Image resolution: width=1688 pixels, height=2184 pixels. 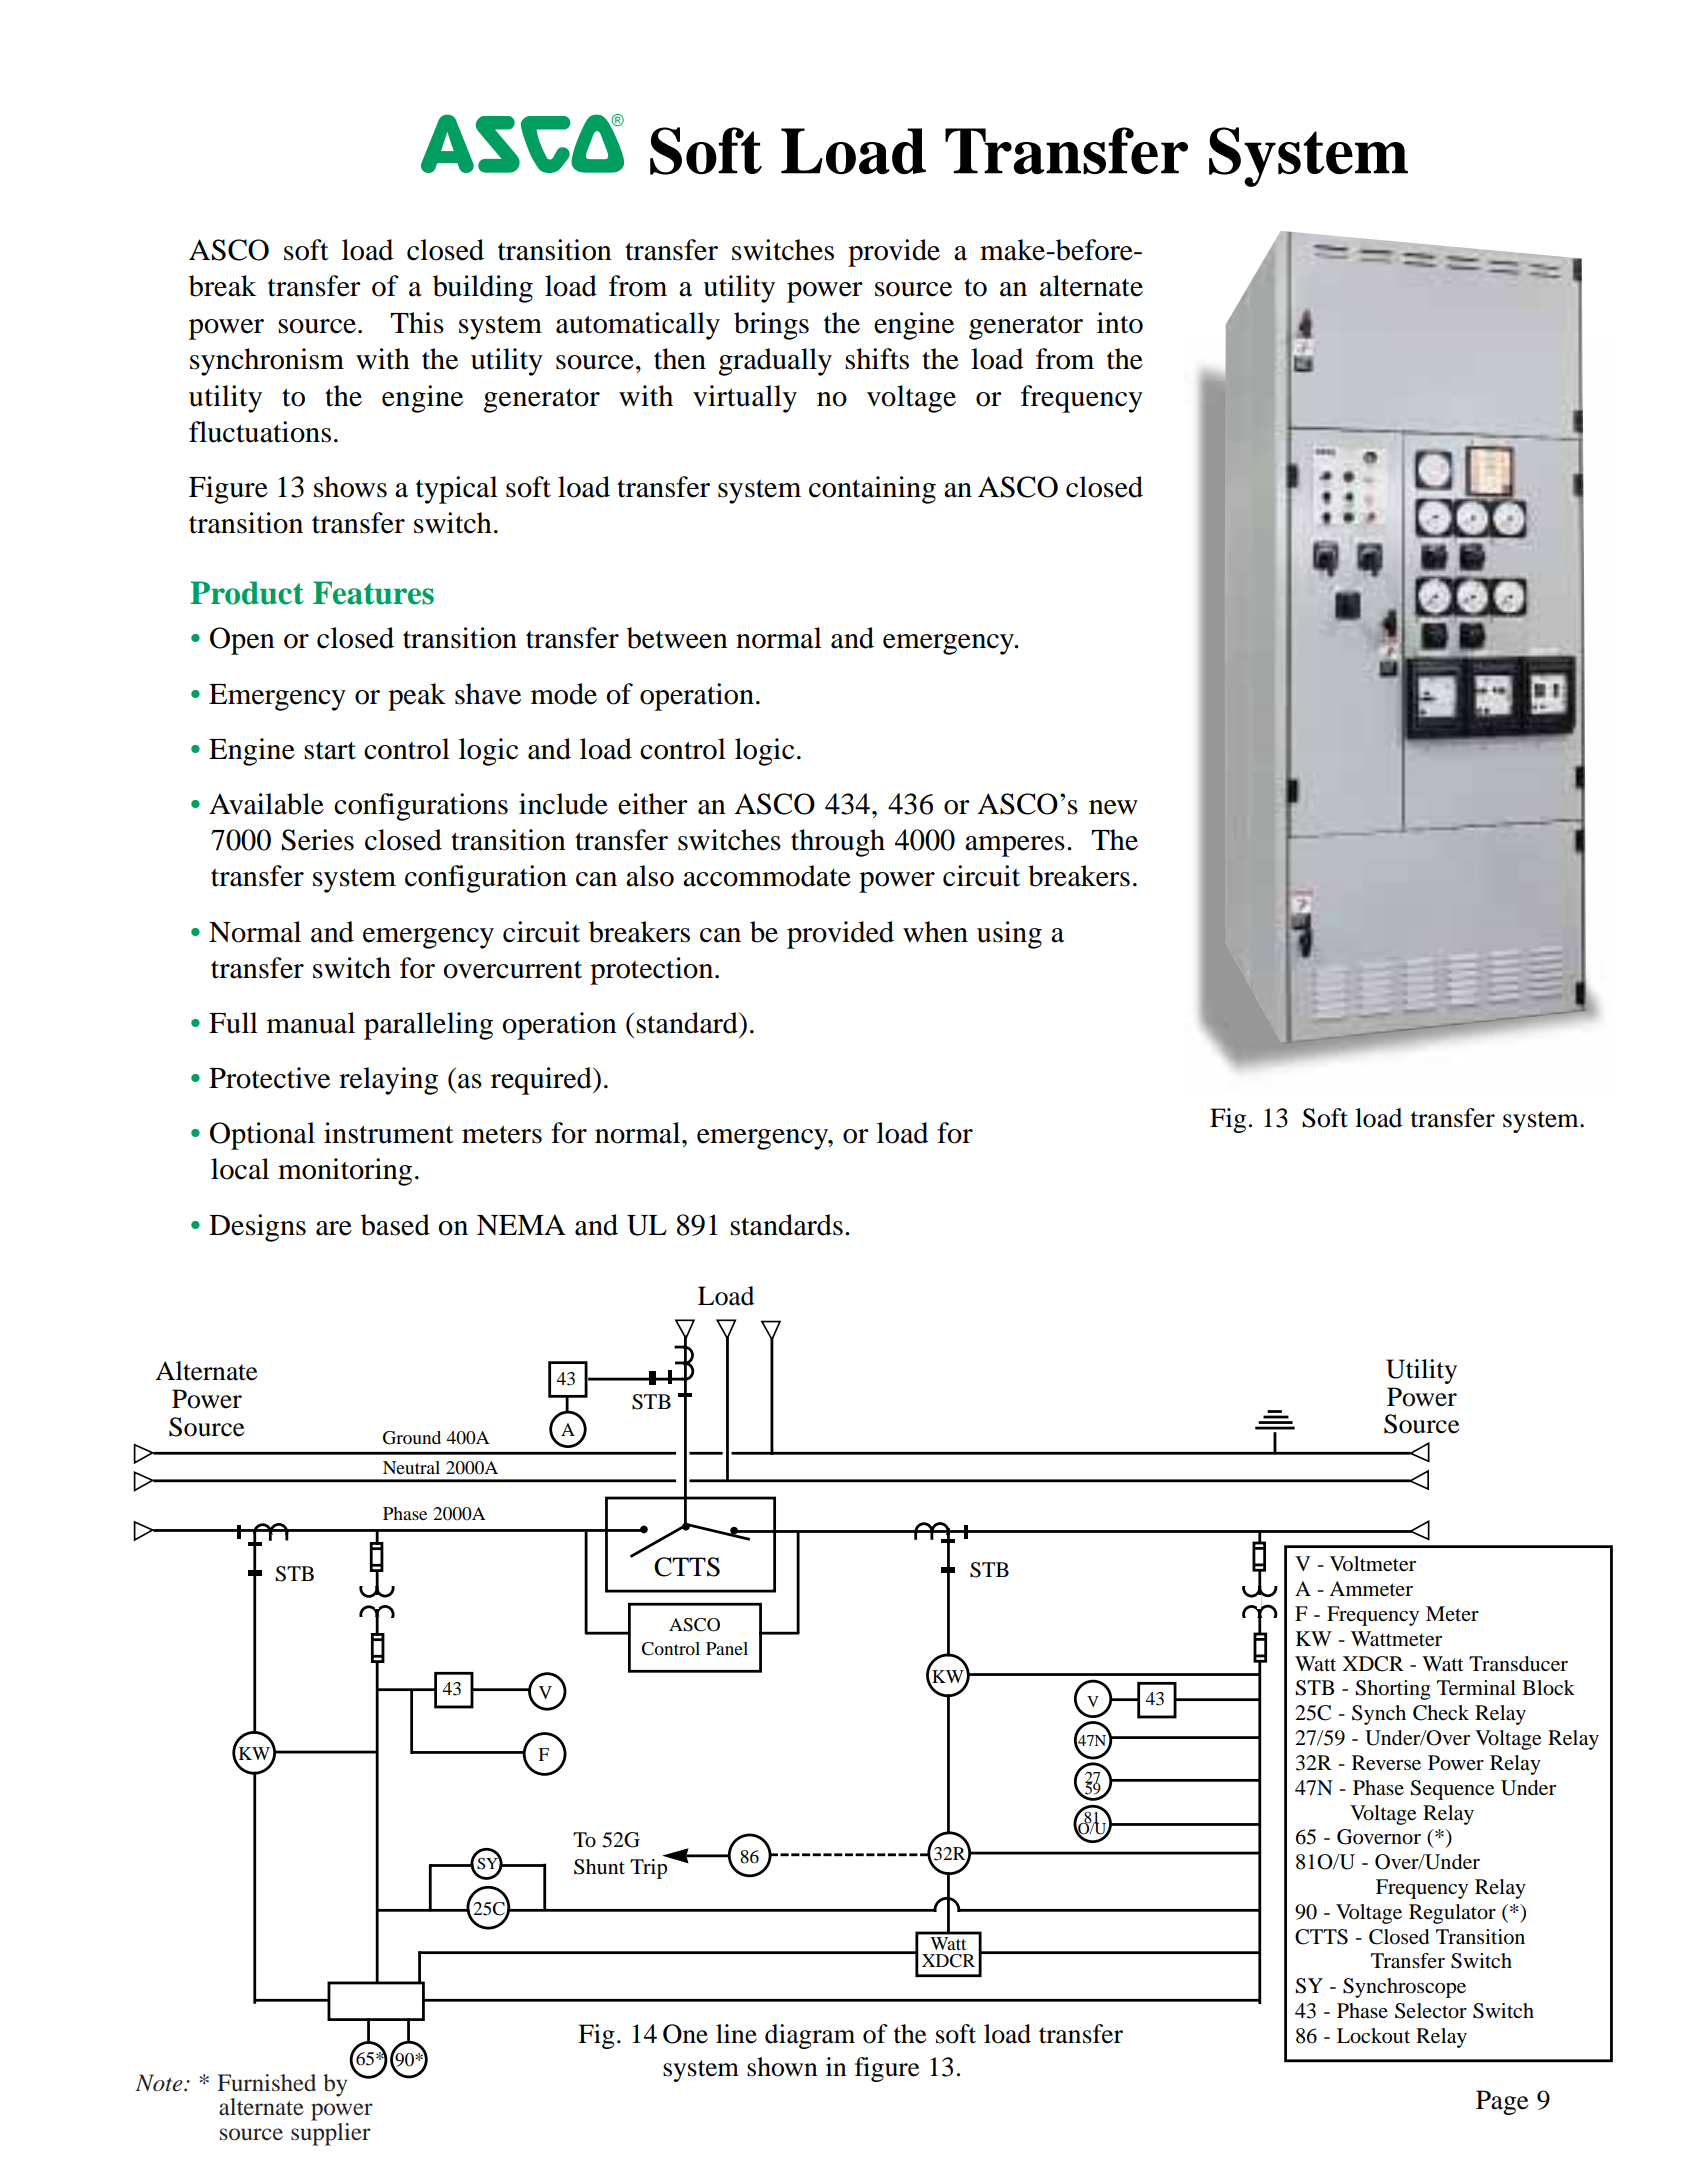 I want to click on shifts, so click(x=877, y=359).
